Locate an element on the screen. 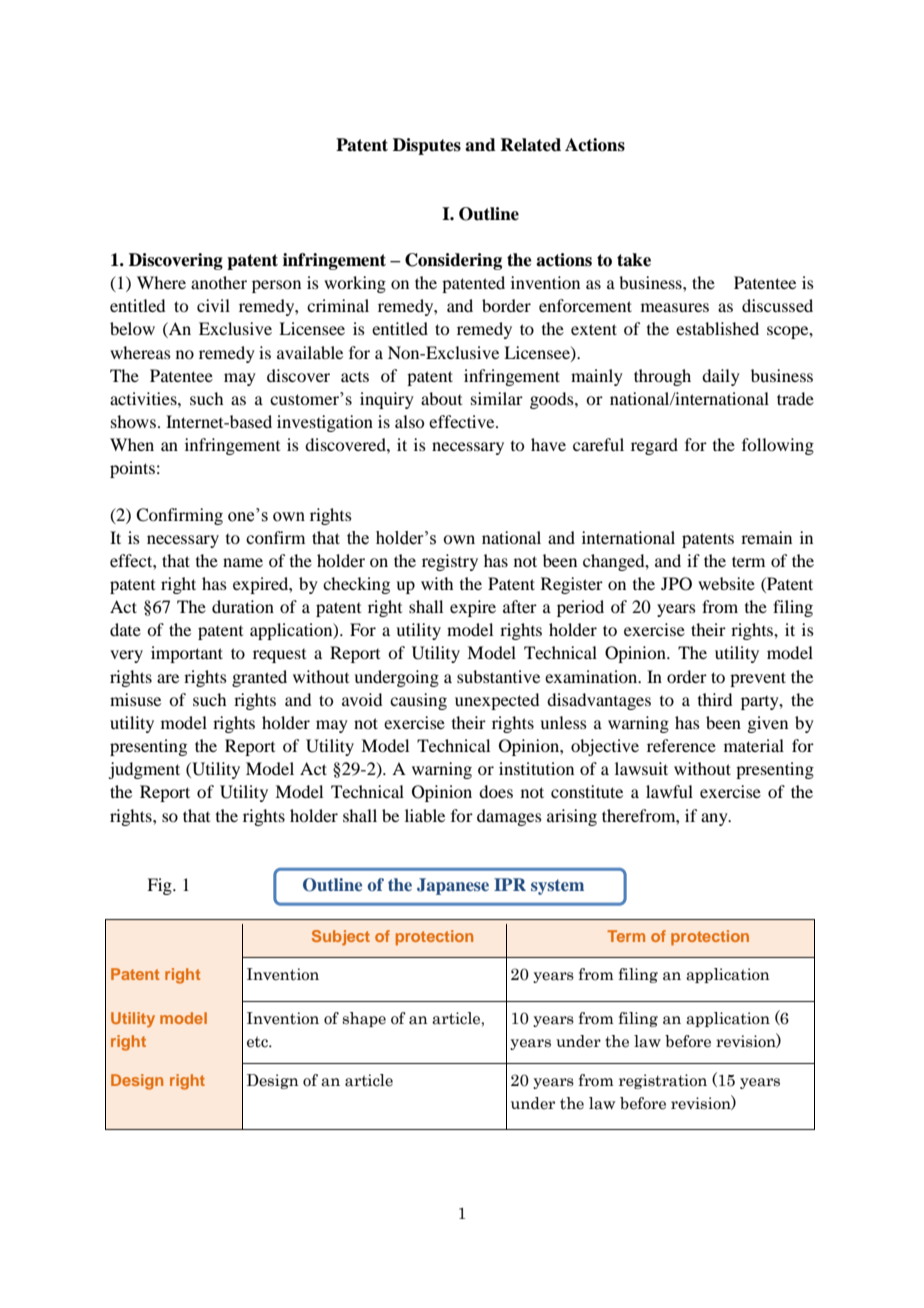 The width and height of the screenshot is (924, 1308). website is located at coordinates (726, 583).
